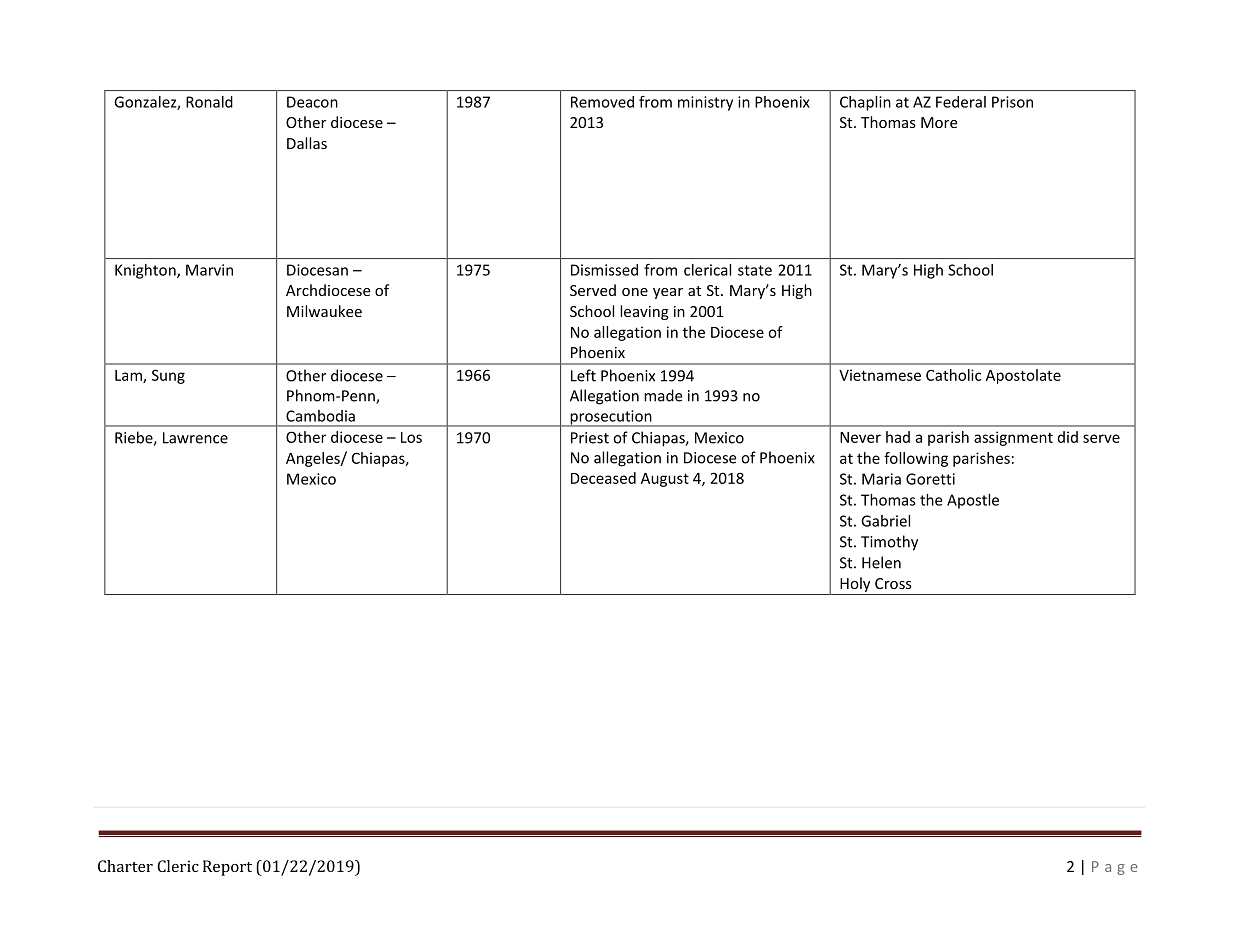 This screenshot has height=952, width=1233. I want to click on Apostolate, so click(1023, 376).
